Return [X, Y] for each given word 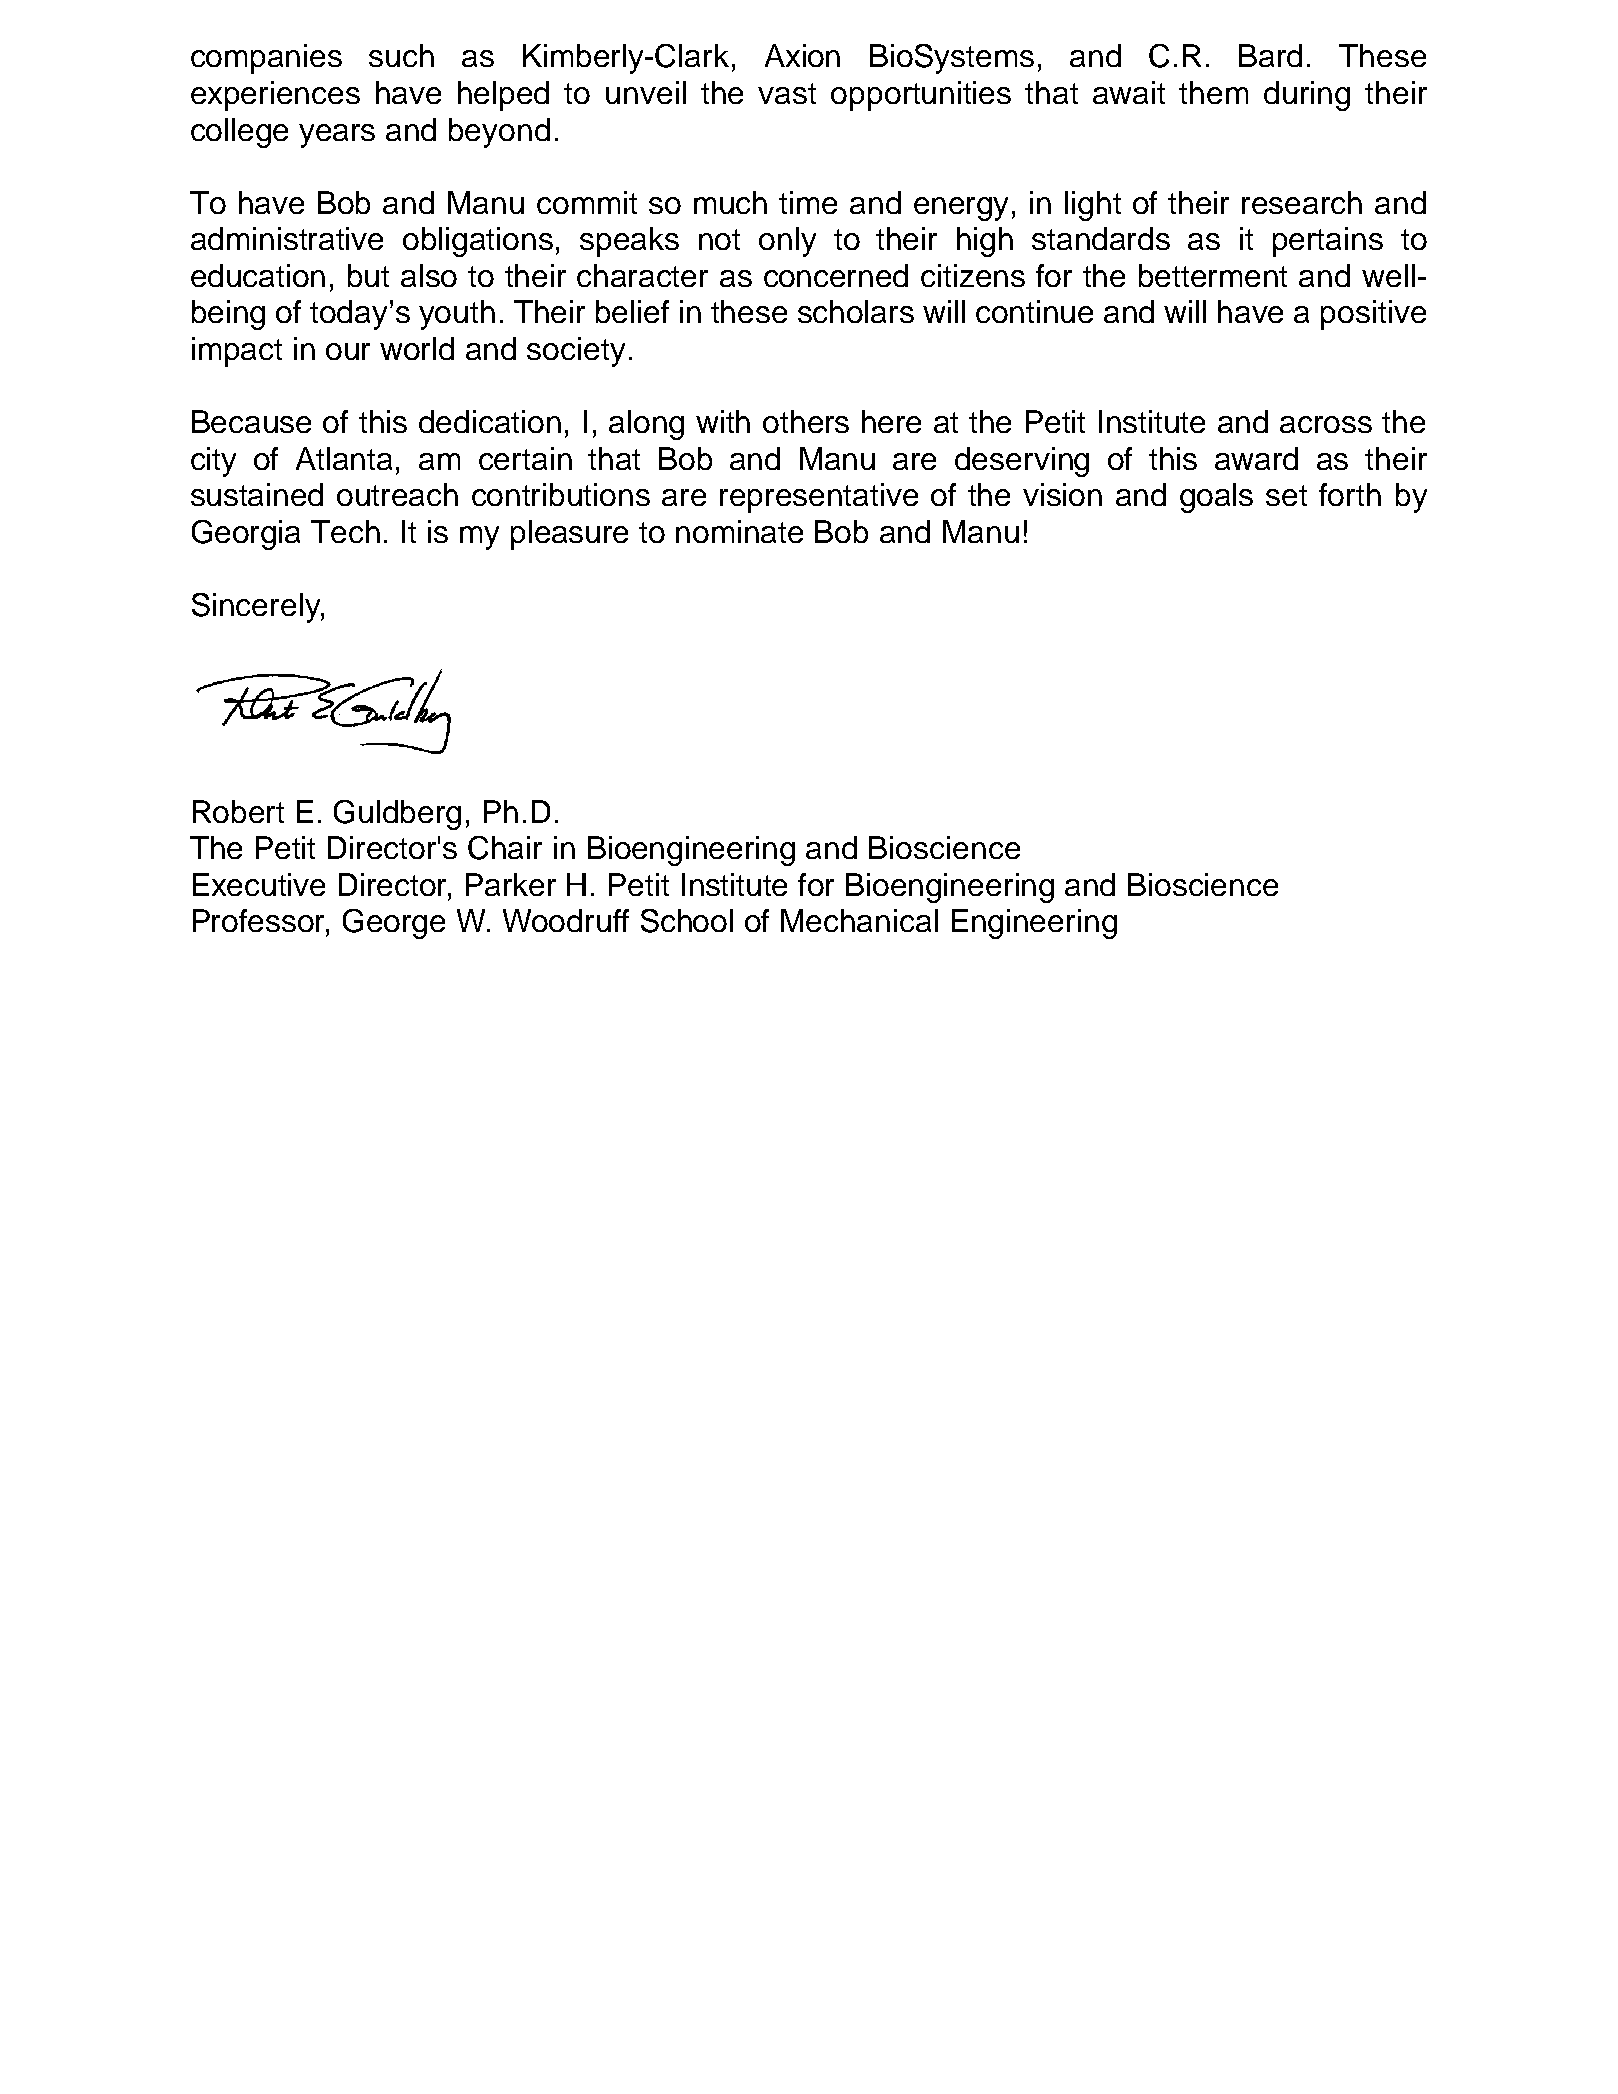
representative [819, 498]
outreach [397, 494]
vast [787, 93]
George [394, 924]
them [1213, 92]
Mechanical [859, 920]
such [401, 55]
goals [1216, 498]
